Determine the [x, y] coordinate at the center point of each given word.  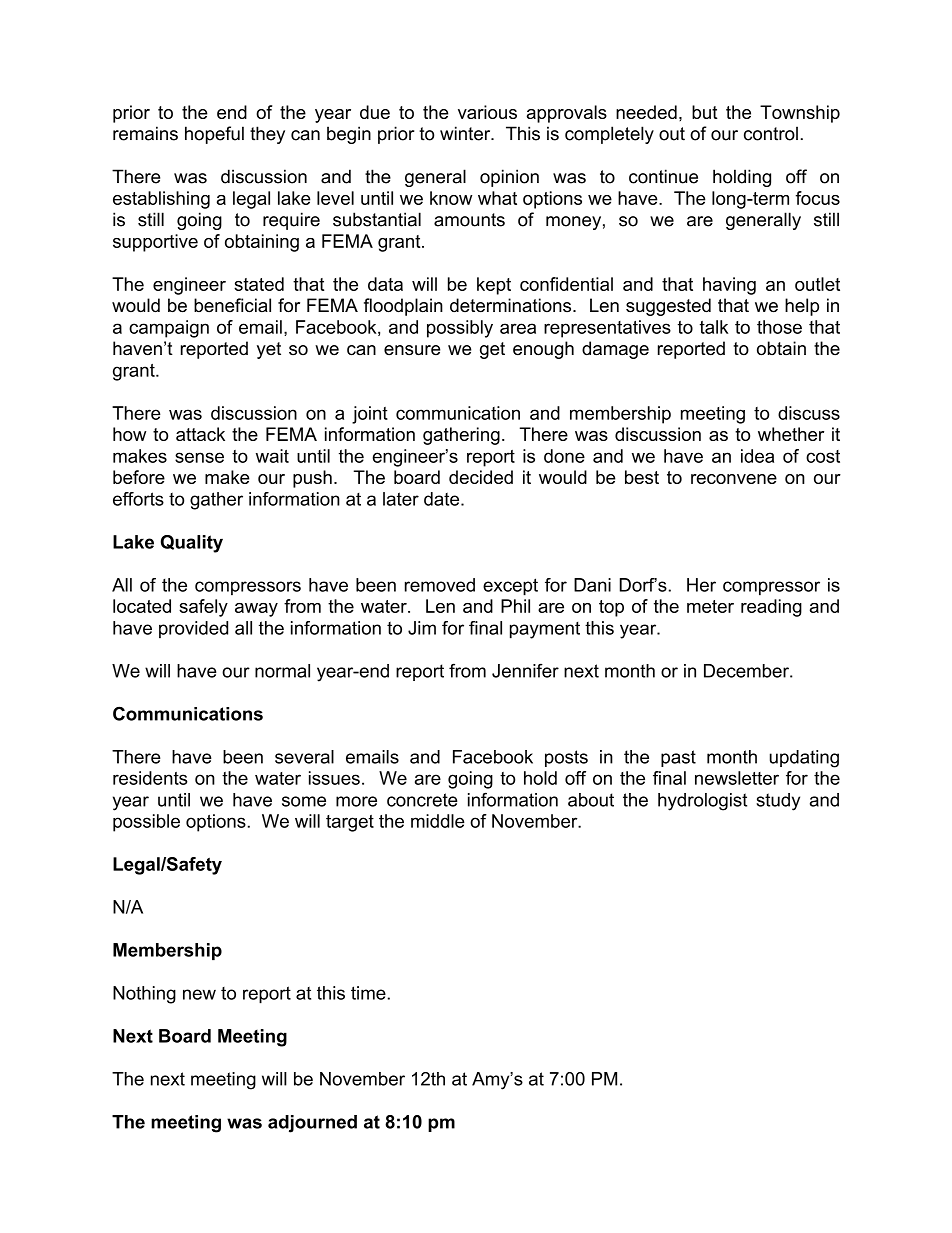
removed [440, 585]
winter [466, 133]
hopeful [214, 135]
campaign [169, 329]
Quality [192, 544]
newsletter [737, 778]
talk [714, 327]
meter [710, 606]
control [771, 133]
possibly [460, 329]
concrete [422, 800]
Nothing [144, 995]
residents [150, 778]
